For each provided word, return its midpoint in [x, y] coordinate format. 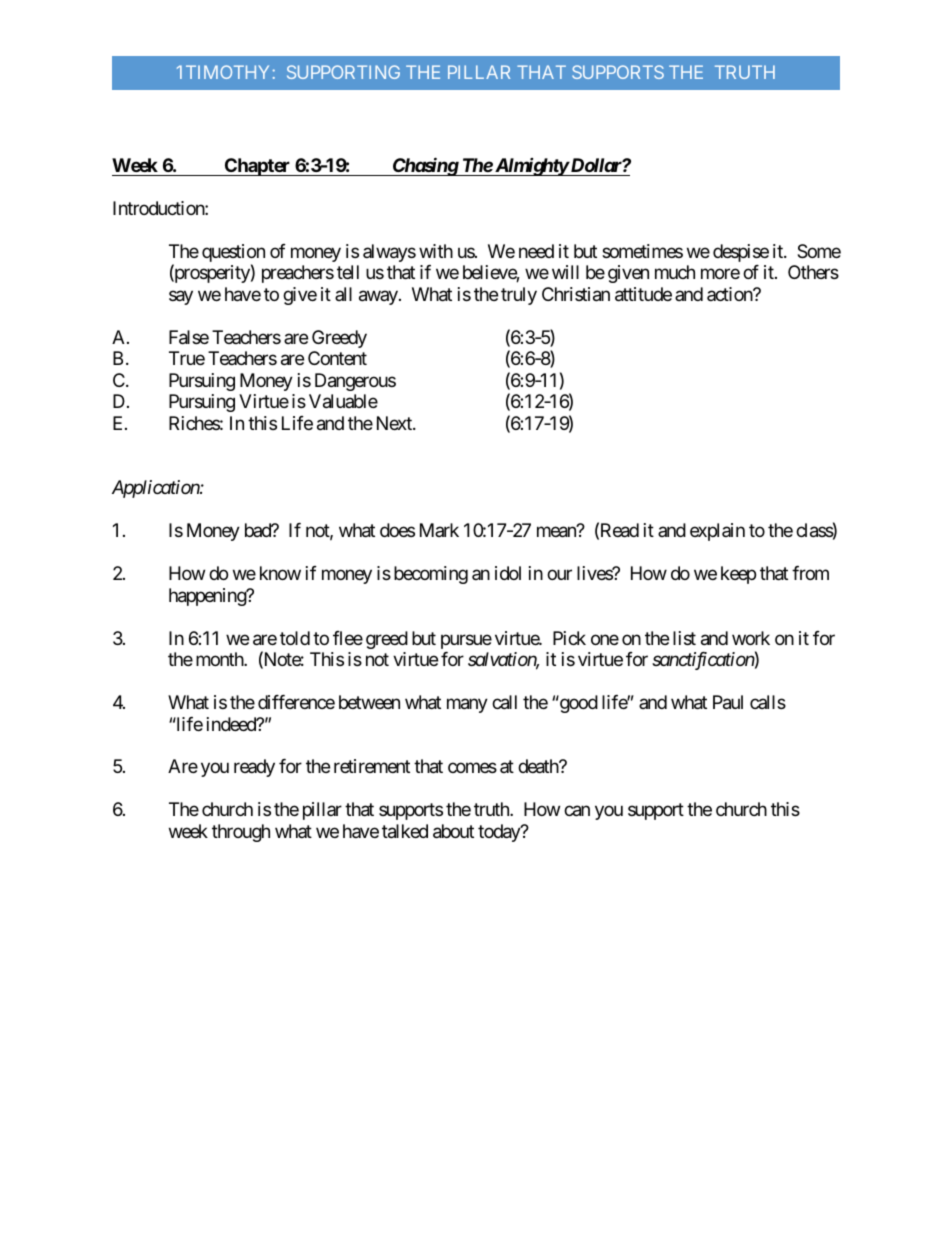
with [436, 251]
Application [156, 489]
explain [717, 532]
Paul [728, 702]
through [241, 833]
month [220, 659]
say [181, 297]
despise [741, 253]
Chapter [257, 167]
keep [738, 575]
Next [395, 423]
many [467, 705]
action [730, 294]
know [280, 573]
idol [508, 573]
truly [519, 296]
